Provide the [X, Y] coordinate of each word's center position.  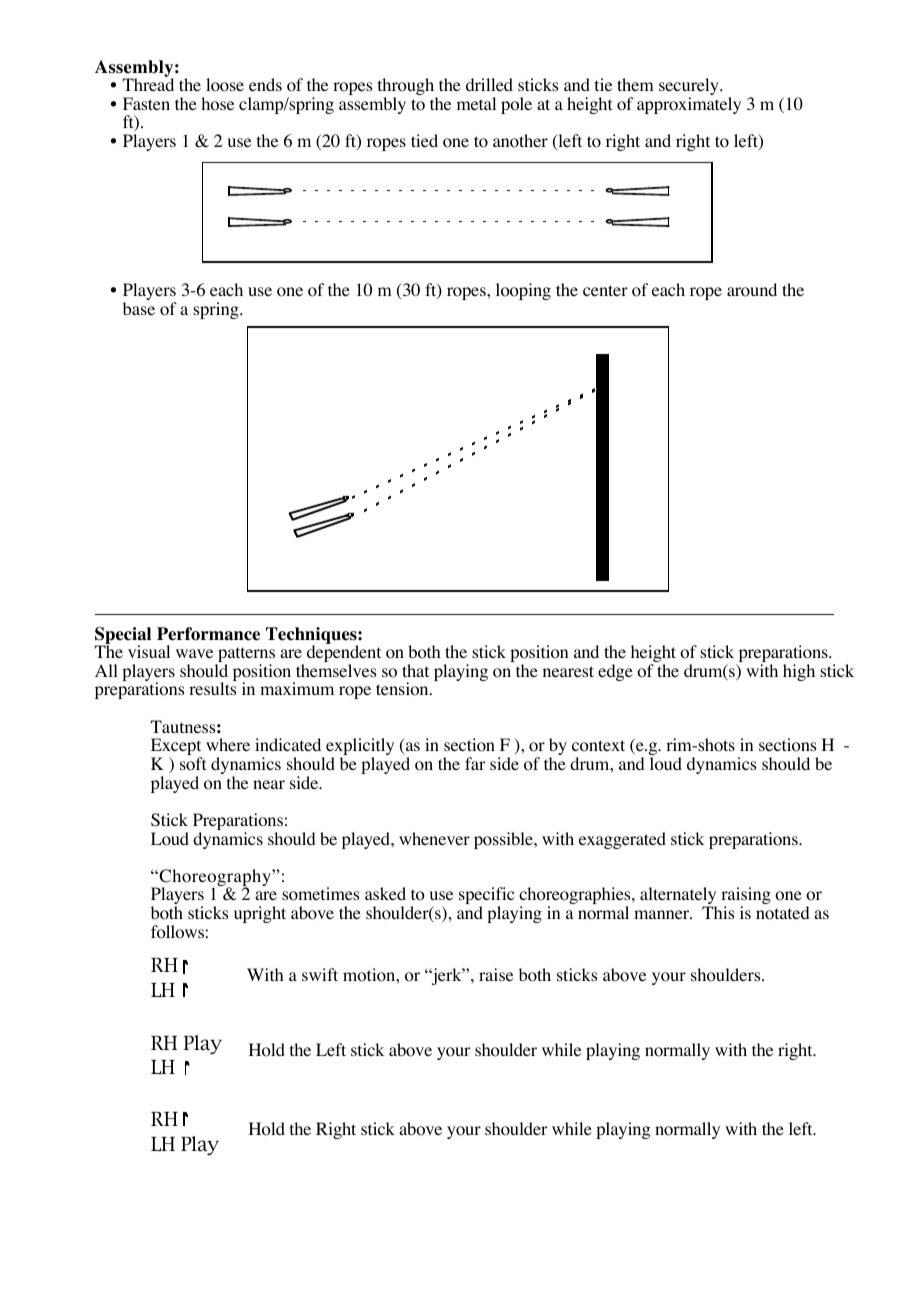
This [718, 912]
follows [178, 932]
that [415, 670]
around [752, 290]
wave [194, 653]
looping [523, 291]
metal [476, 103]
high [799, 672]
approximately [689, 105]
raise [496, 974]
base [139, 308]
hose [217, 104]
